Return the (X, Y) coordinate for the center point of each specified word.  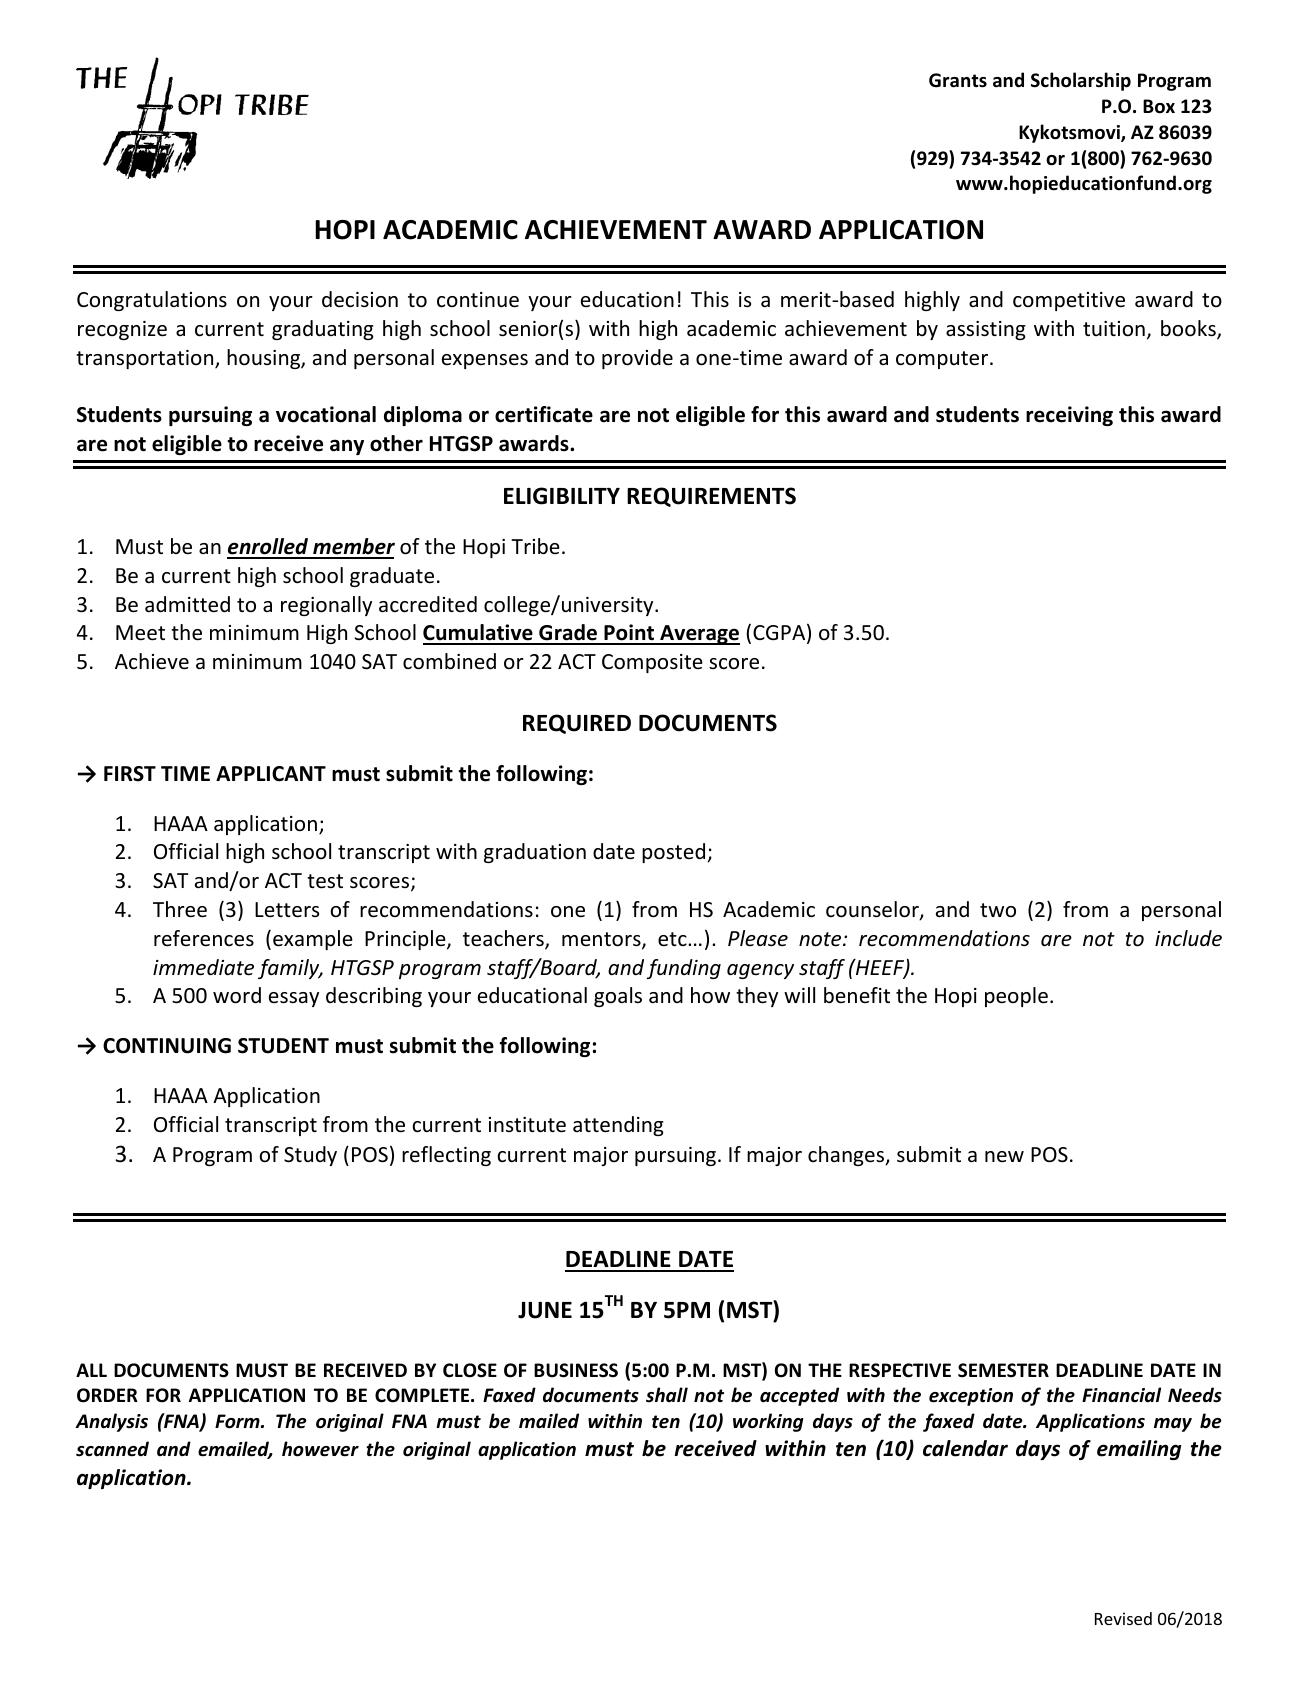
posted (673, 853)
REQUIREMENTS (711, 497)
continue (478, 300)
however (320, 1449)
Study (310, 1156)
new (1004, 1157)
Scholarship (1081, 81)
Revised (1123, 1618)
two (998, 910)
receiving (1069, 416)
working (768, 1422)
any (347, 447)
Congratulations (152, 301)
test (325, 881)
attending (618, 1126)
